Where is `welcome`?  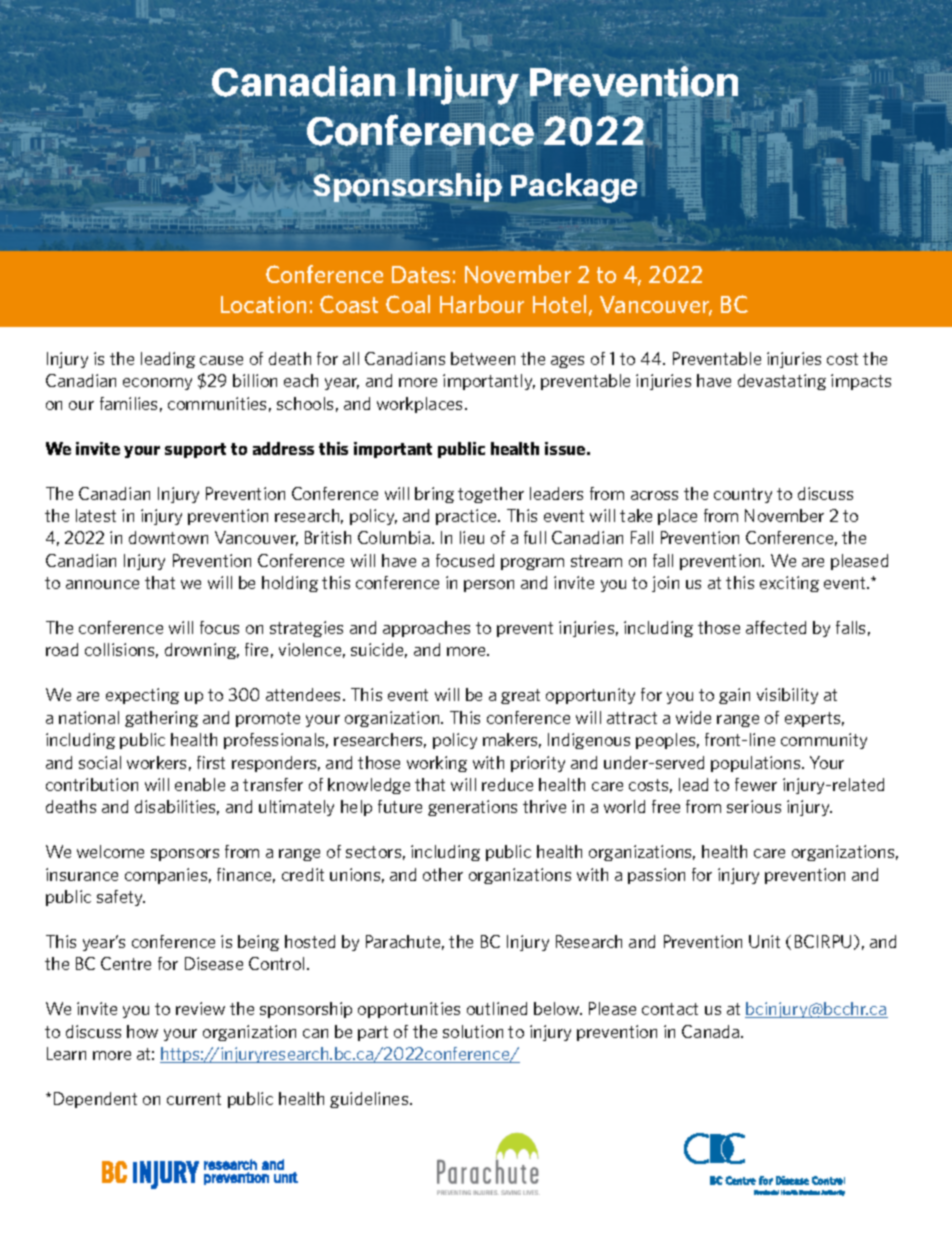 welcome is located at coordinates (110, 851).
